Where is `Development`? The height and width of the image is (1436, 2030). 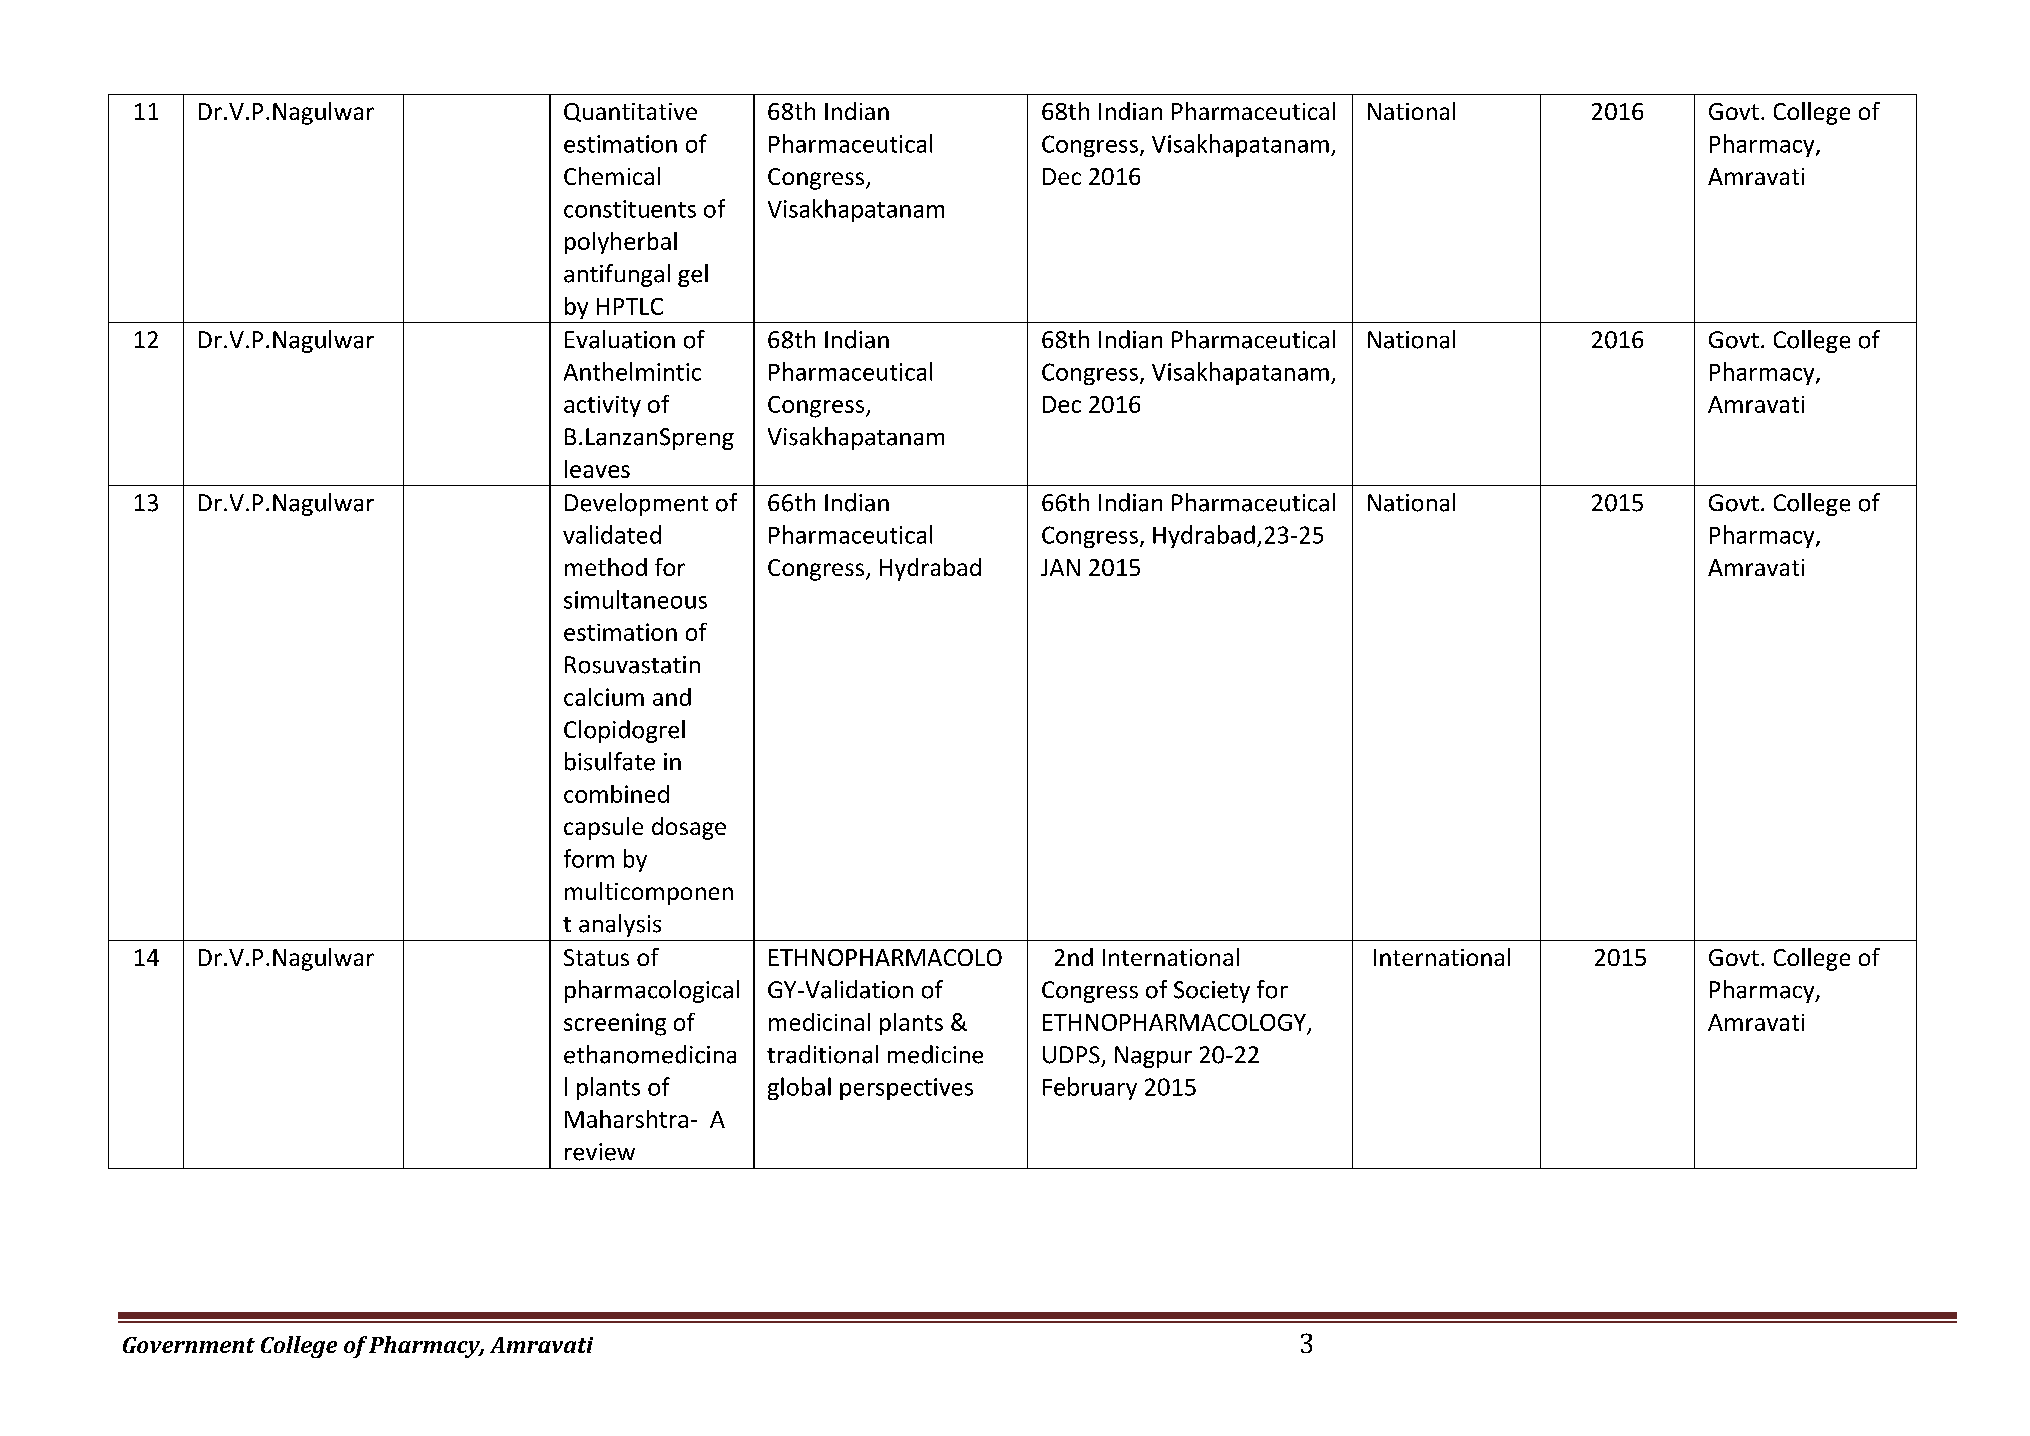
Development is located at coordinates (636, 504).
